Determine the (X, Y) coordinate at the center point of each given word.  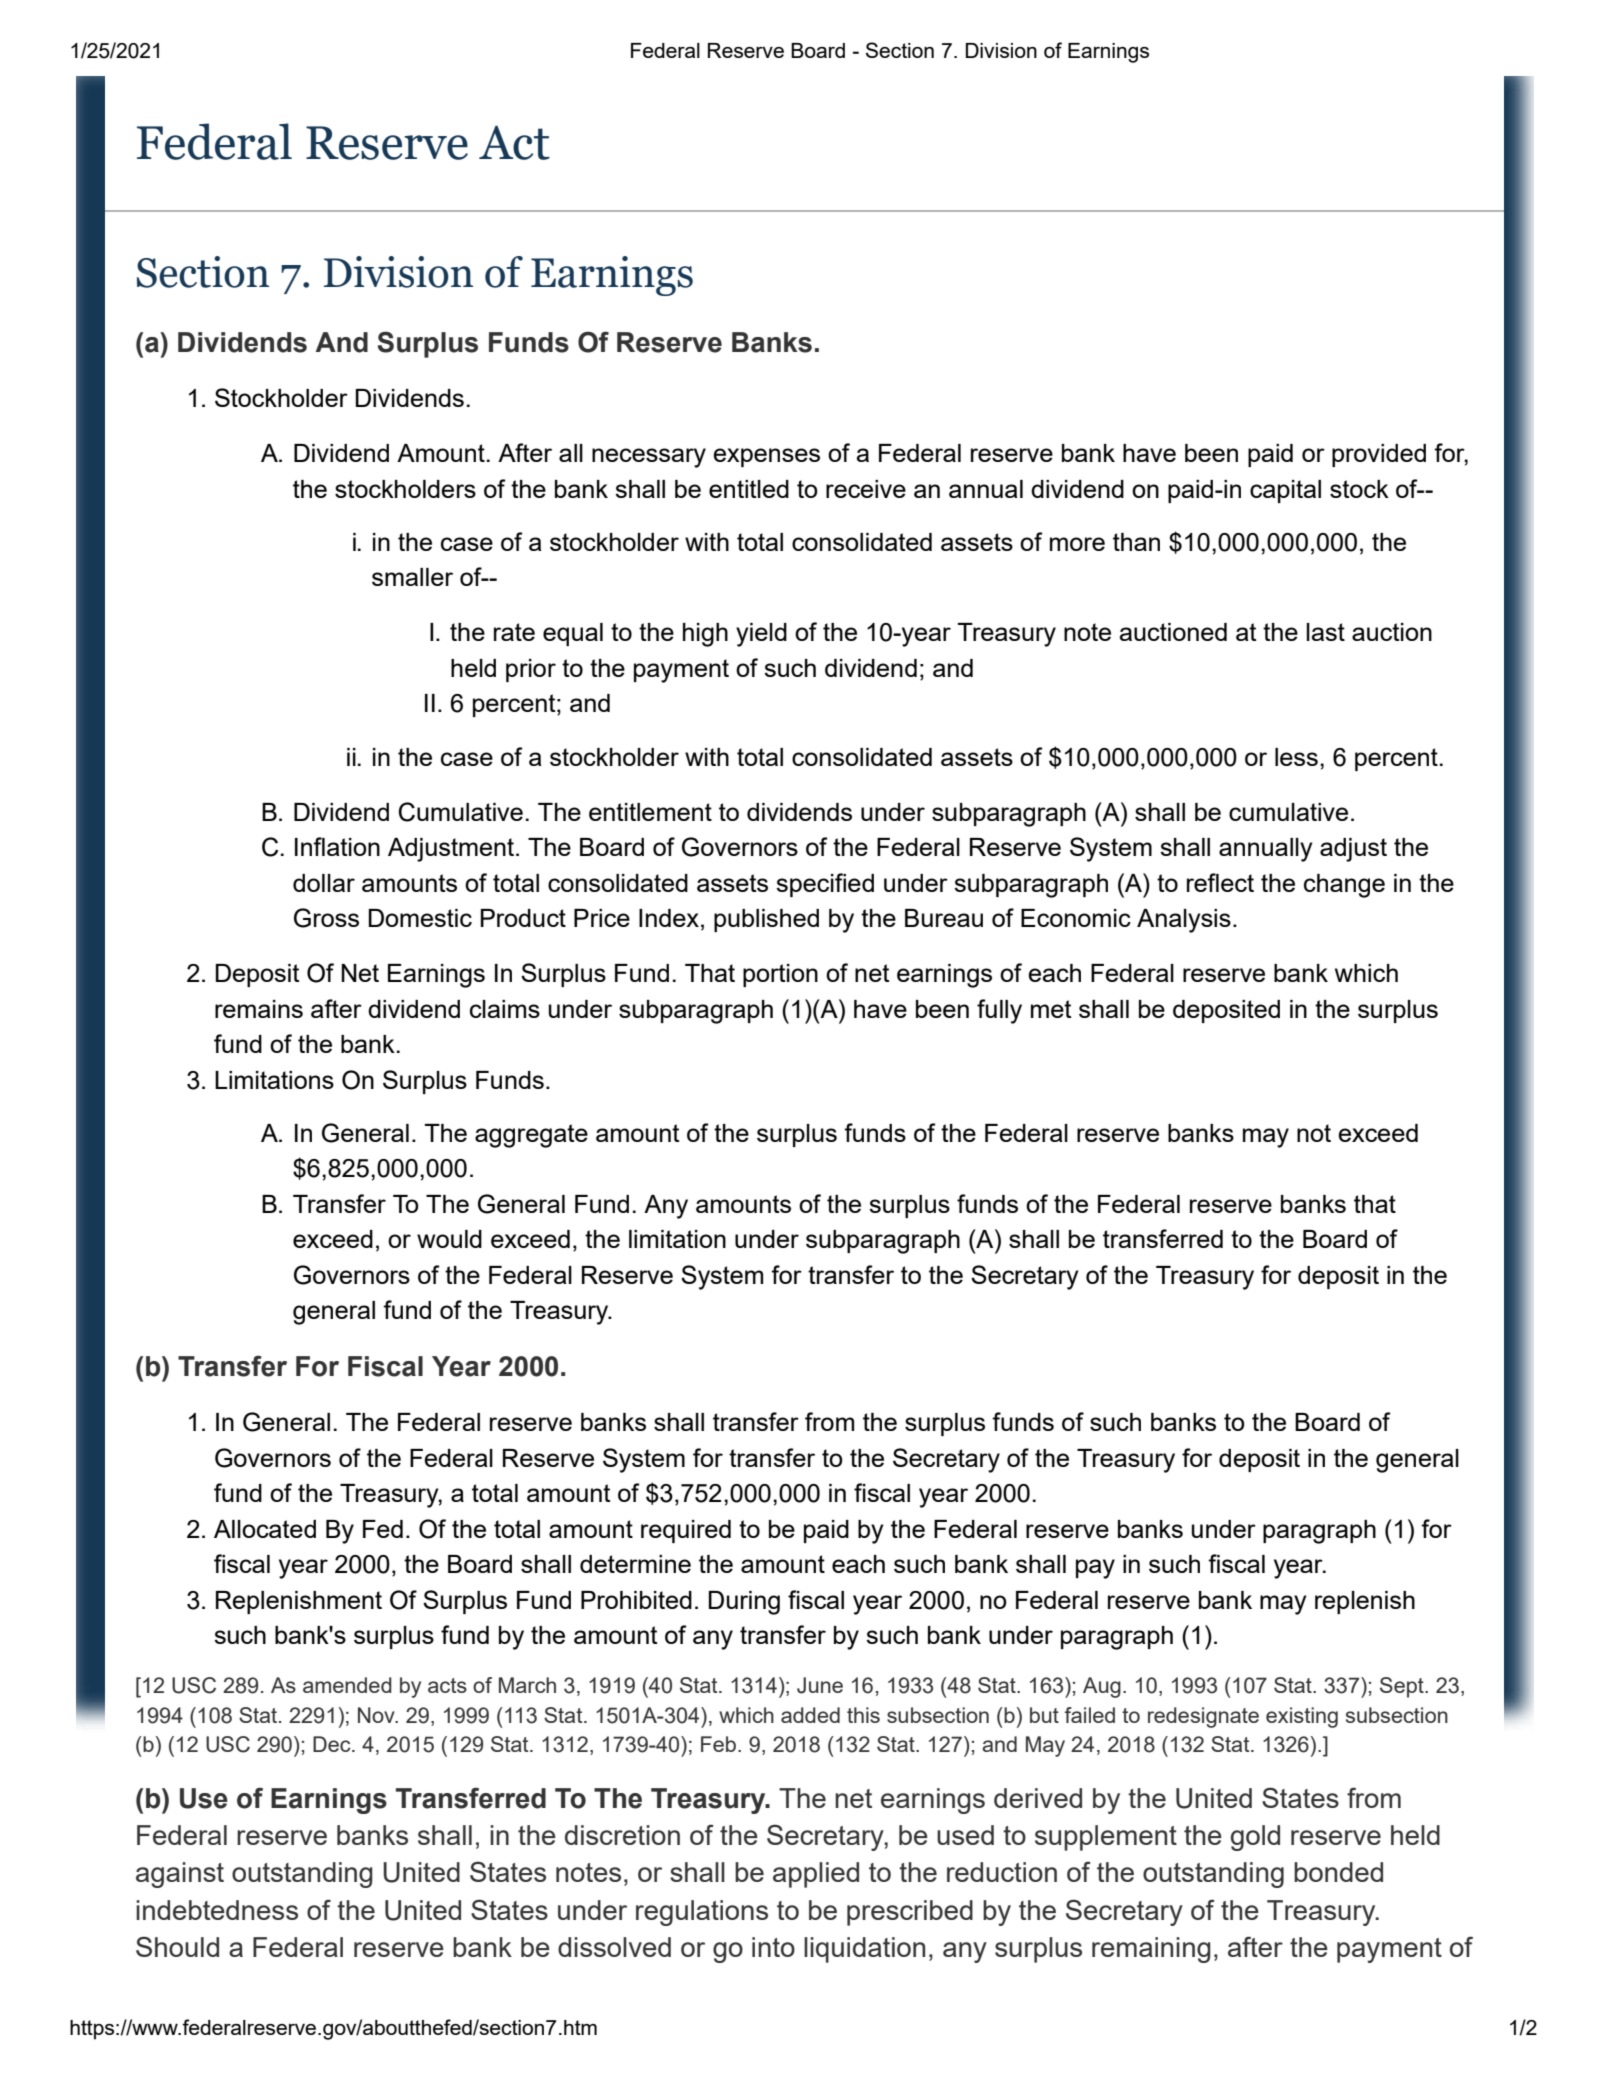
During (744, 1603)
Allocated (265, 1529)
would (449, 1239)
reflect (1220, 882)
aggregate (531, 1136)
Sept (1403, 1687)
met (1051, 1009)
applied (816, 1875)
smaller (412, 577)
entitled (749, 489)
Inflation (337, 846)
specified (825, 885)
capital (1285, 491)
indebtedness (217, 1910)
